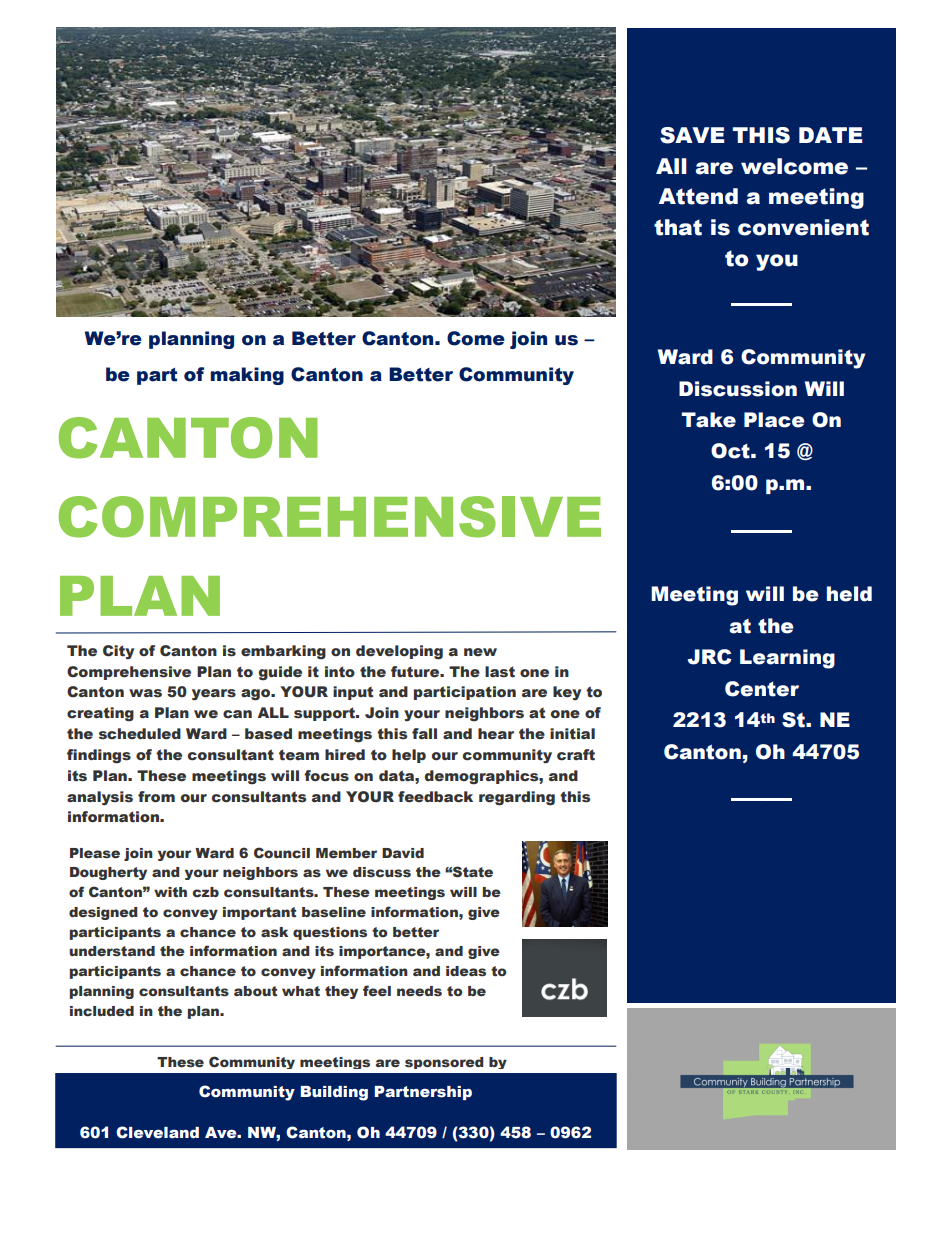 The height and width of the image is (1233, 952). Describe the element at coordinates (480, 652) in the image. I see `new` at that location.
